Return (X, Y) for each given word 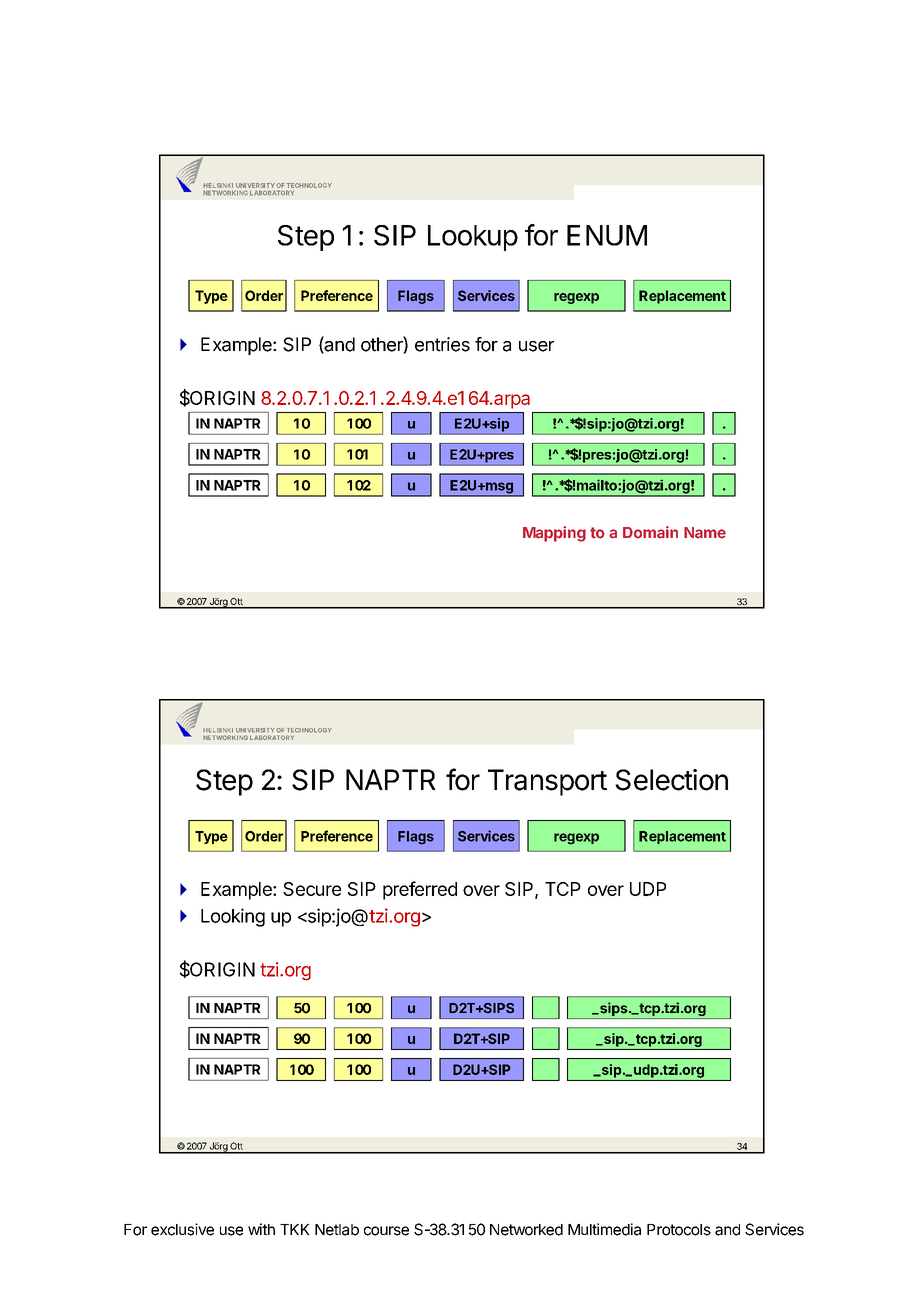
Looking (233, 917)
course (386, 1231)
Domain (650, 532)
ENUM (607, 235)
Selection (671, 780)
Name (705, 533)
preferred (420, 890)
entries (442, 344)
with (261, 1229)
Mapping (554, 534)
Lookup (473, 238)
